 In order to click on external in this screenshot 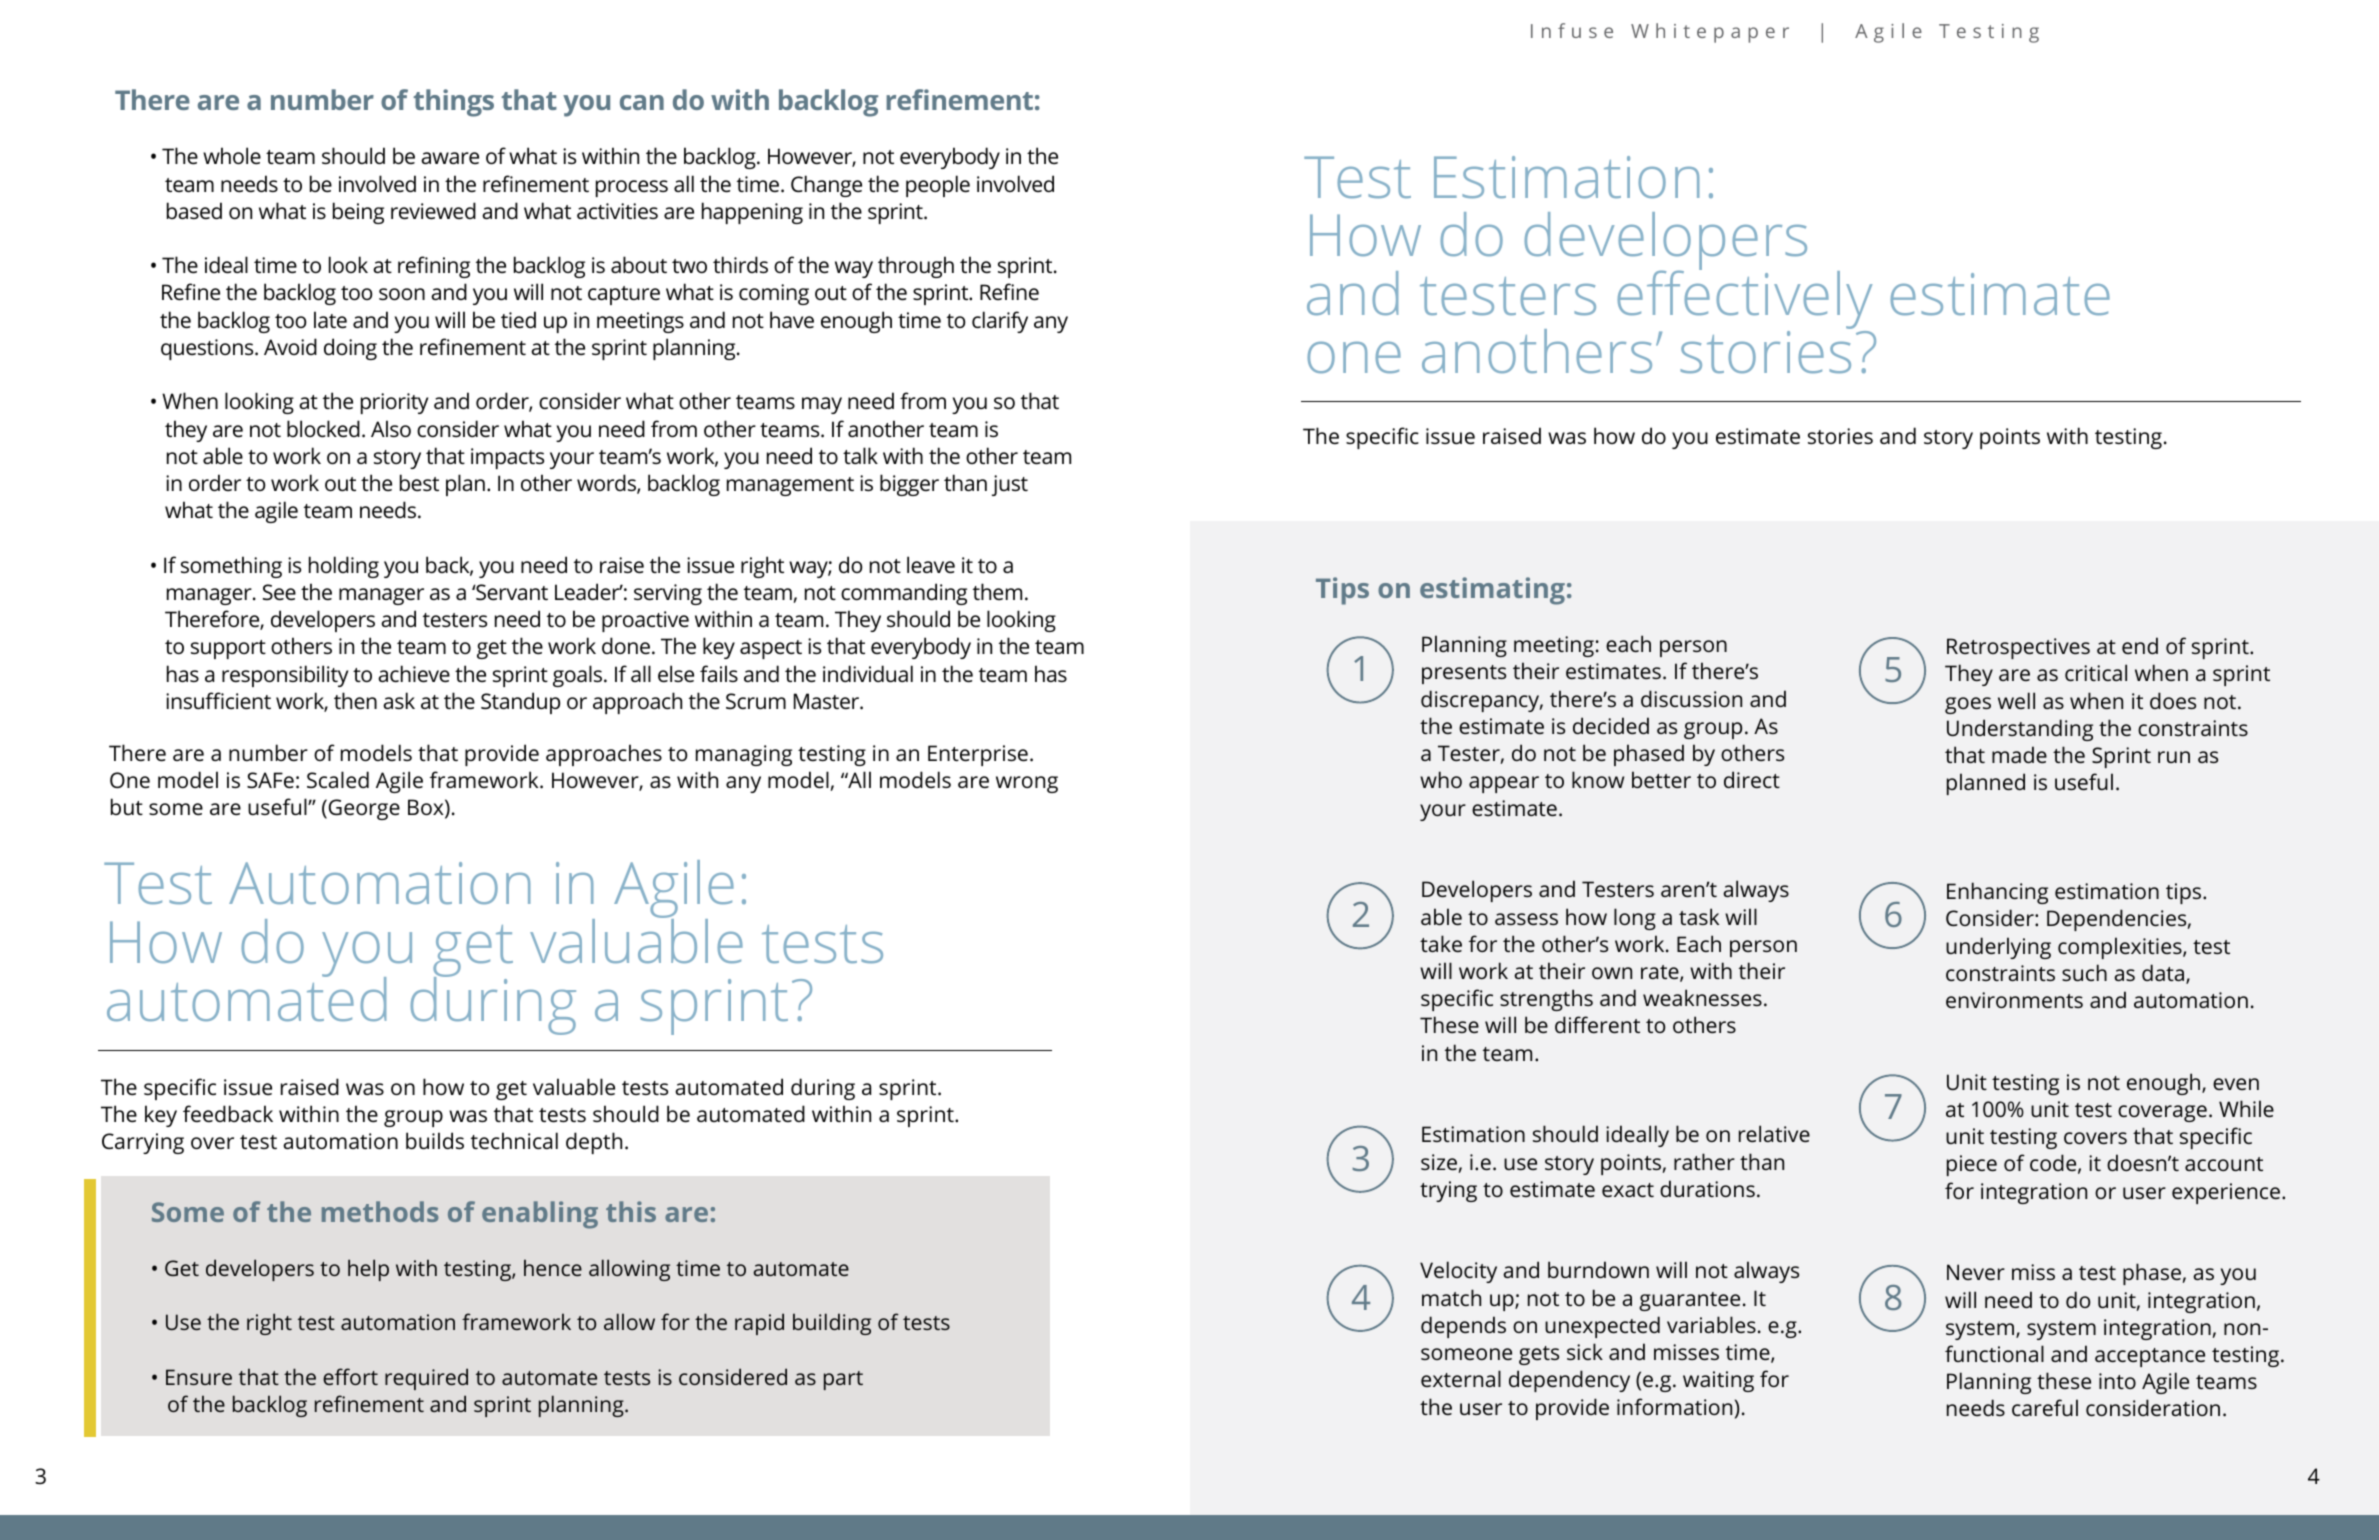, I will do `click(1461, 1378)`.
